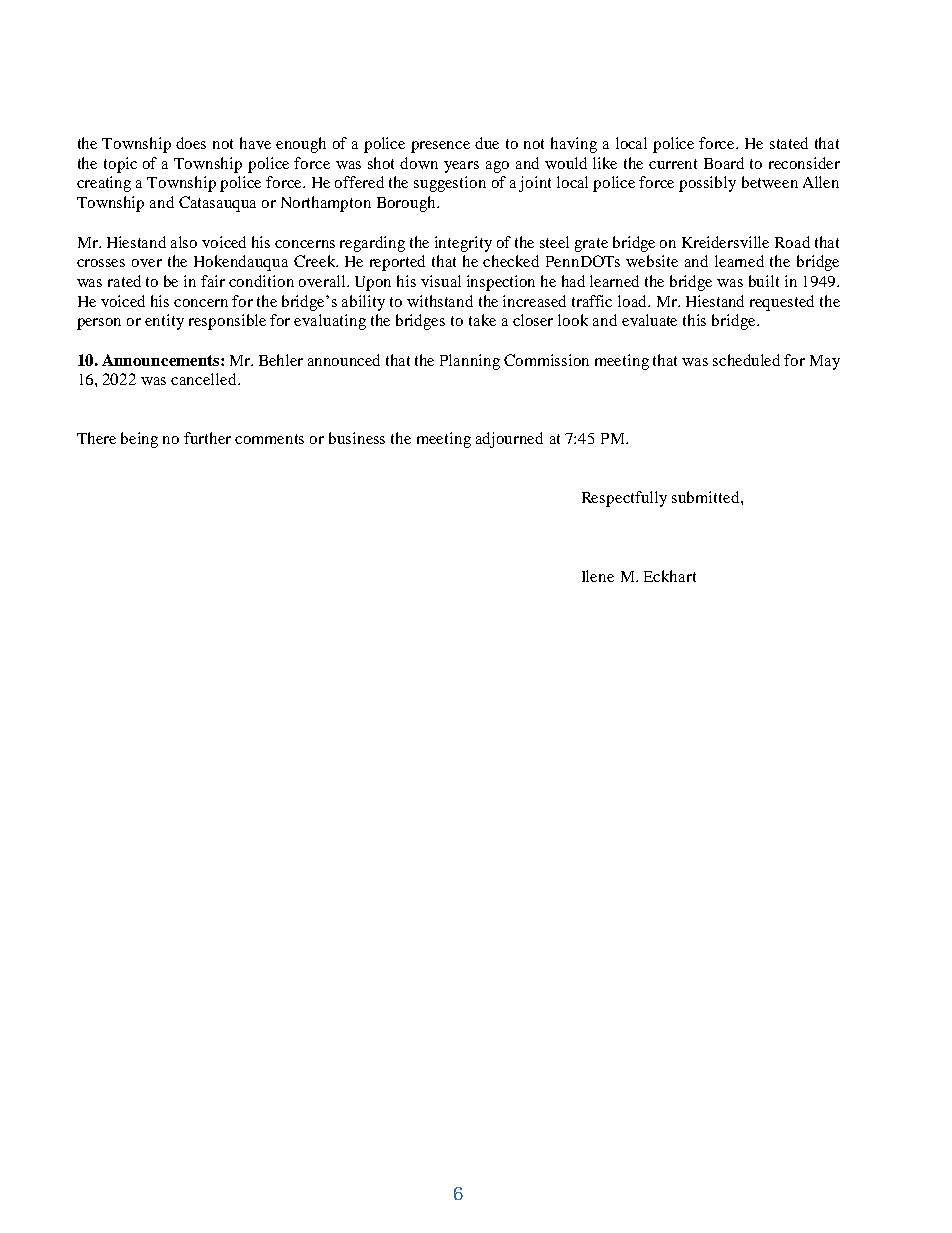  What do you see at coordinates (191, 143) in the image?
I see `does` at bounding box center [191, 143].
